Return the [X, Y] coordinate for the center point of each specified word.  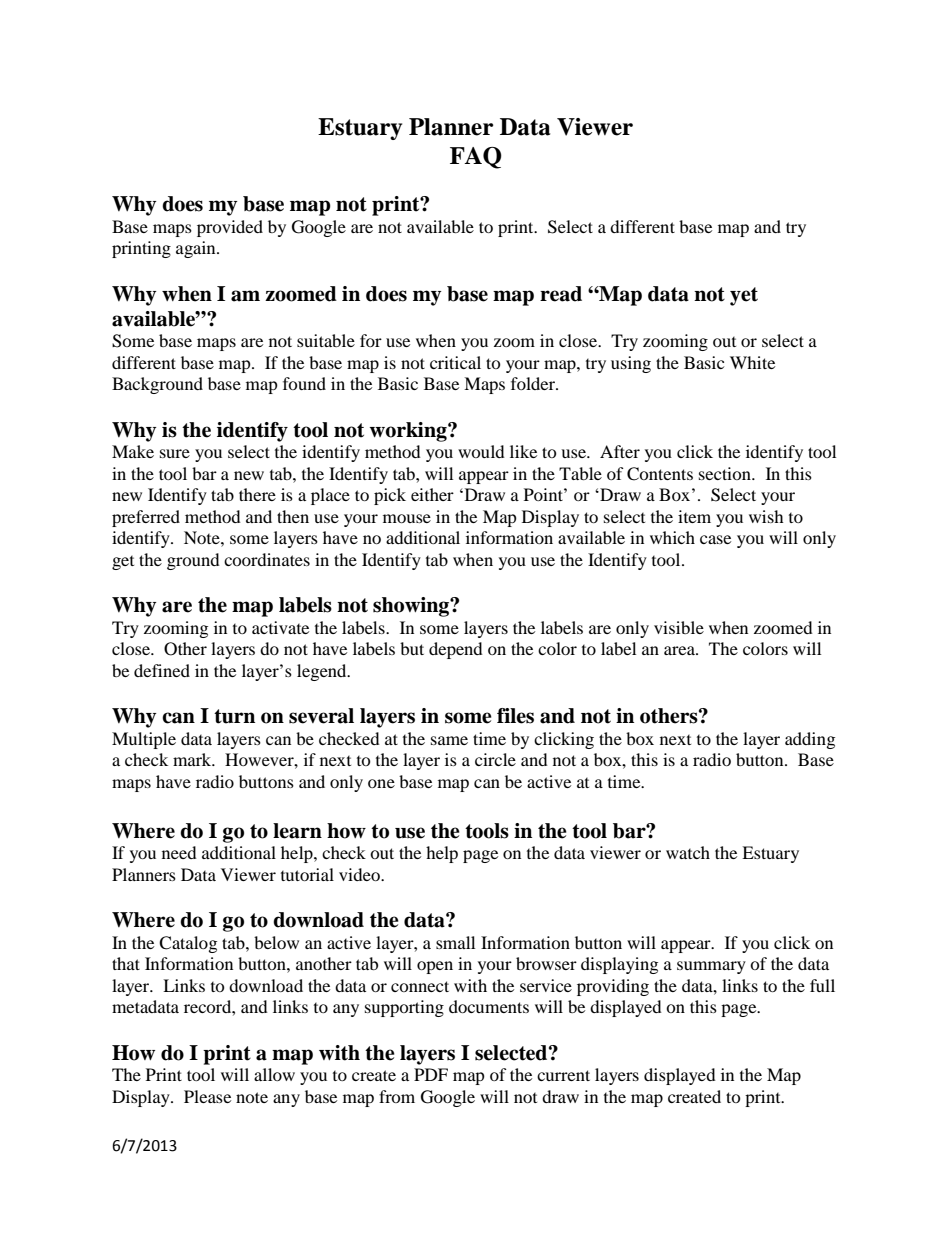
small [455, 942]
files [515, 716]
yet [744, 296]
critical [455, 362]
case [715, 539]
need [179, 852]
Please [207, 1096]
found [304, 383]
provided [230, 228]
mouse [407, 518]
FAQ [476, 158]
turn [234, 716]
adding [810, 740]
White [752, 362]
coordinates [267, 559]
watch [688, 852]
